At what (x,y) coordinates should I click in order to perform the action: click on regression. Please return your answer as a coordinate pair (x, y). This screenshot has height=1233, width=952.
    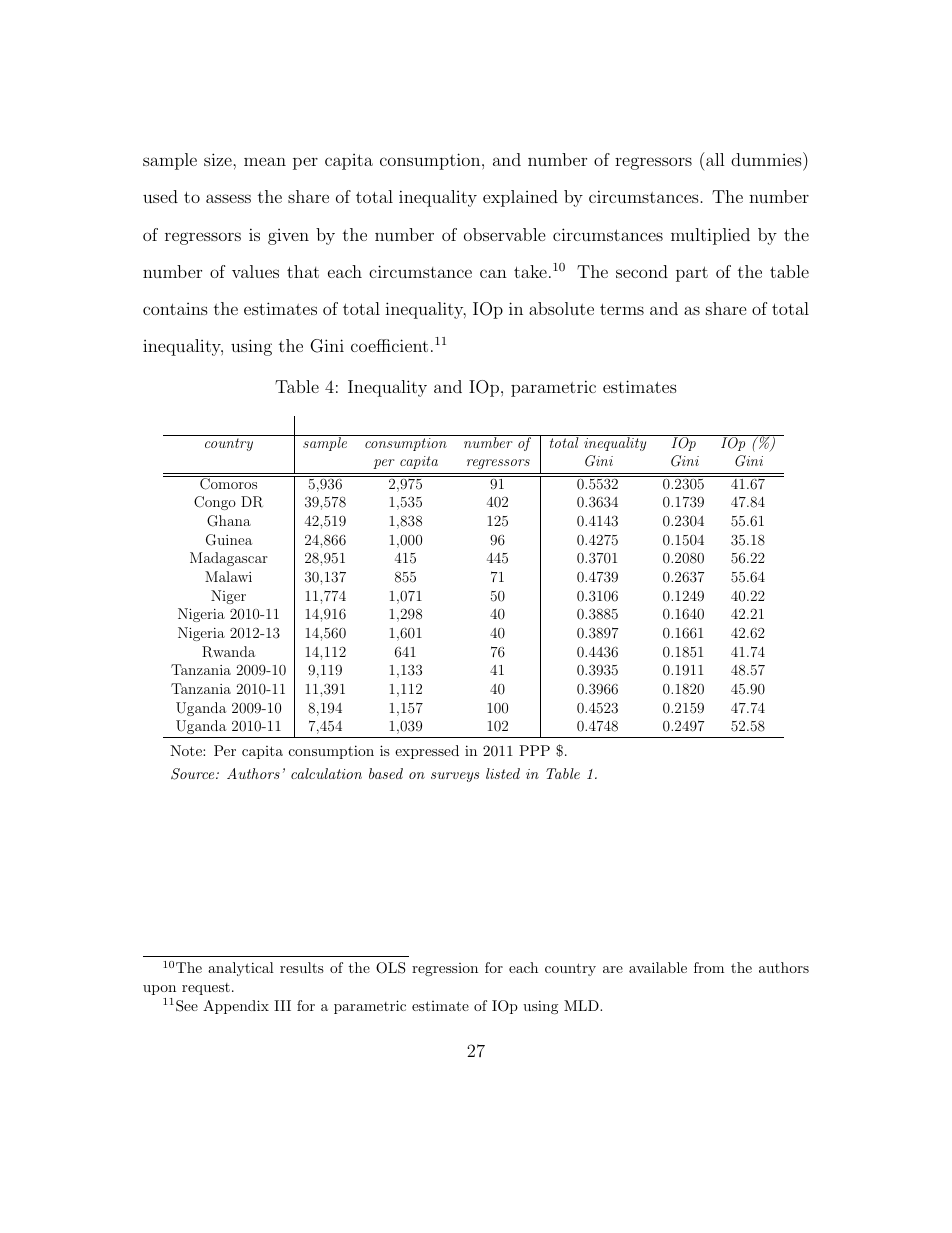
    Looking at the image, I should click on (445, 969).
